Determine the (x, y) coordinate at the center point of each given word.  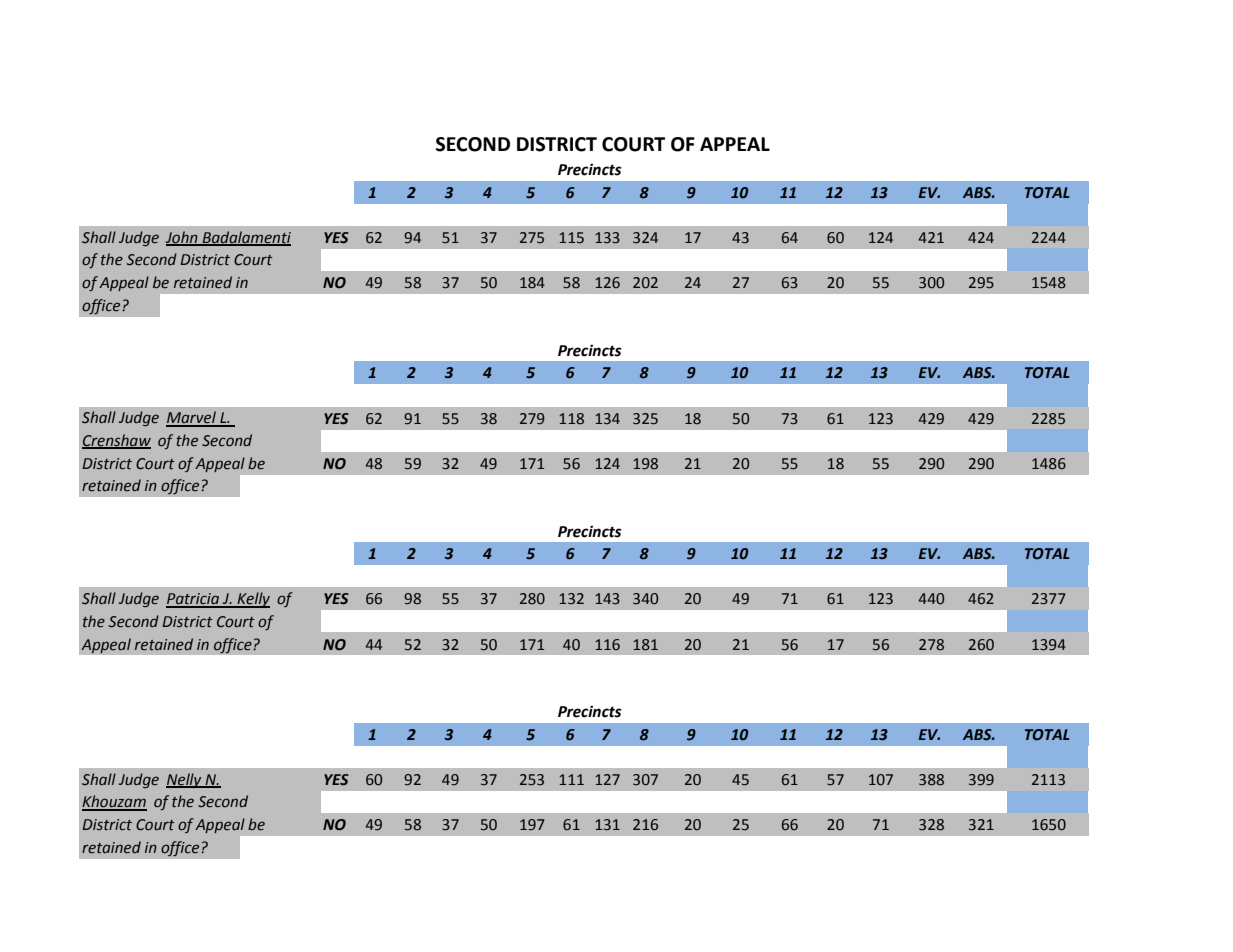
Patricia (194, 600)
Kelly (252, 600)
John (183, 238)
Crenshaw (116, 441)
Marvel (192, 418)
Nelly (185, 780)
